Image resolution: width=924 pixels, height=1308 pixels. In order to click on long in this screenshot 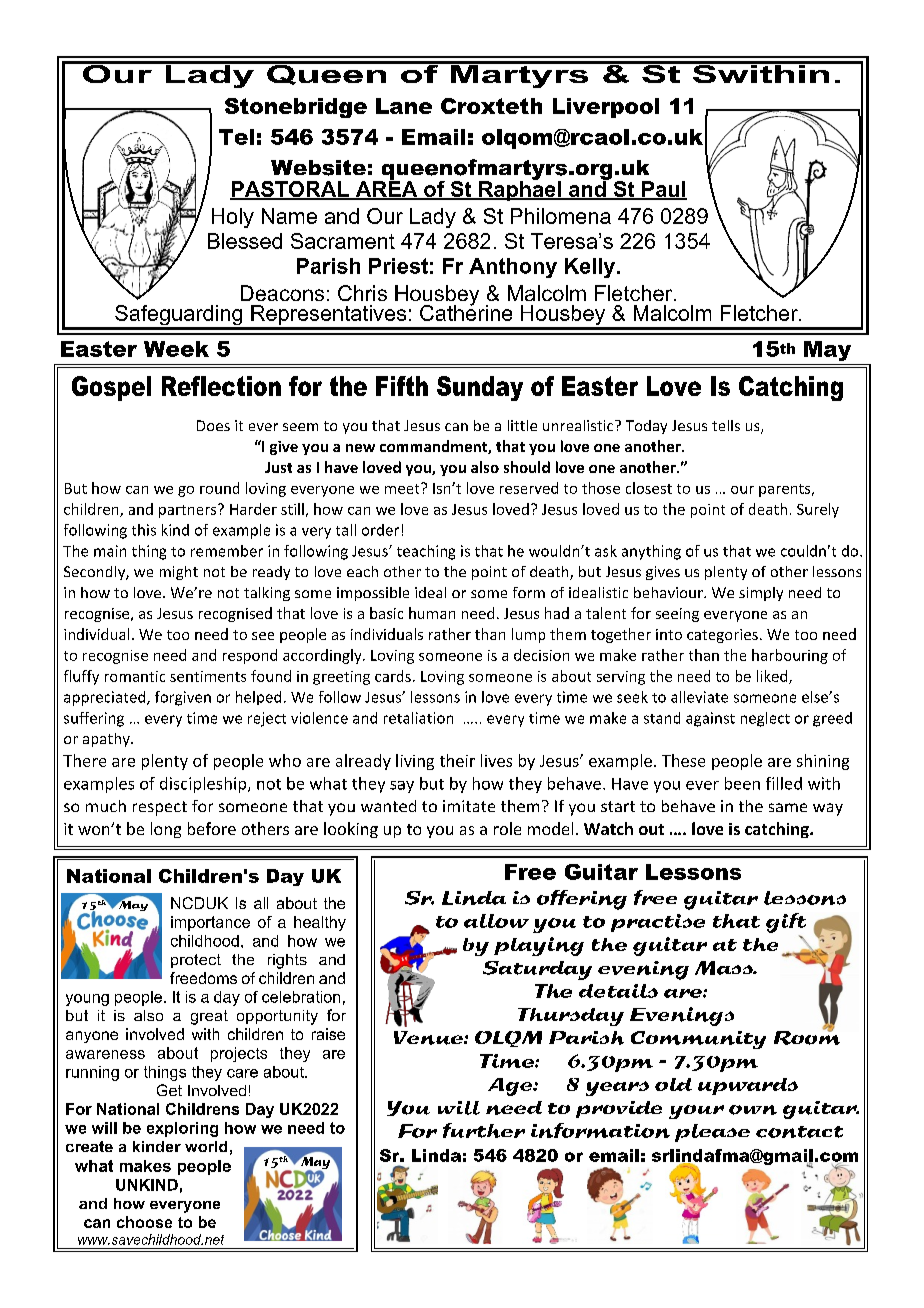, I will do `click(166, 830)`.
